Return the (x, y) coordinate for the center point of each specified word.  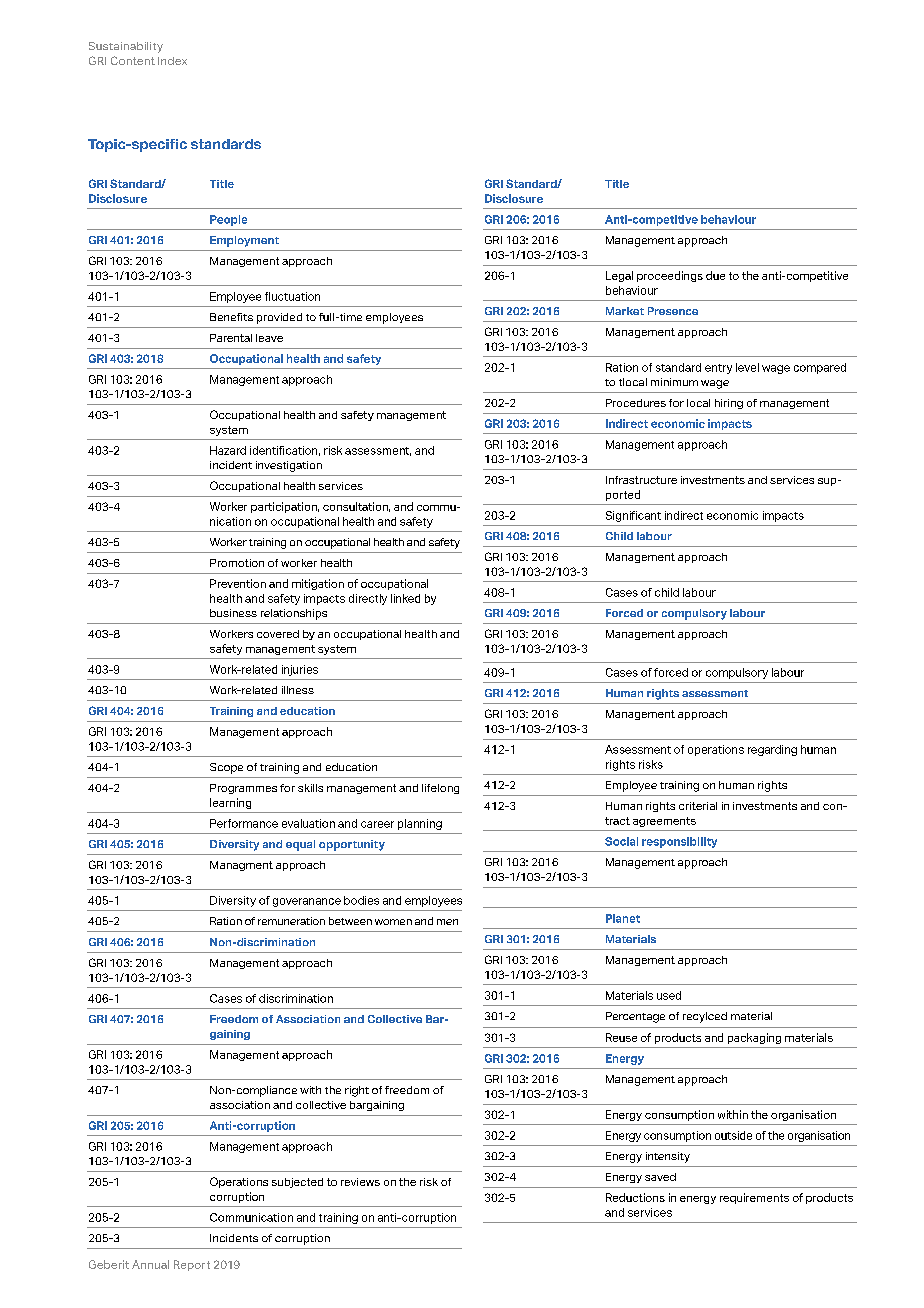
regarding (772, 750)
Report (192, 1265)
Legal (619, 276)
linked (405, 598)
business (233, 613)
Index (172, 61)
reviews (360, 1182)
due (715, 275)
